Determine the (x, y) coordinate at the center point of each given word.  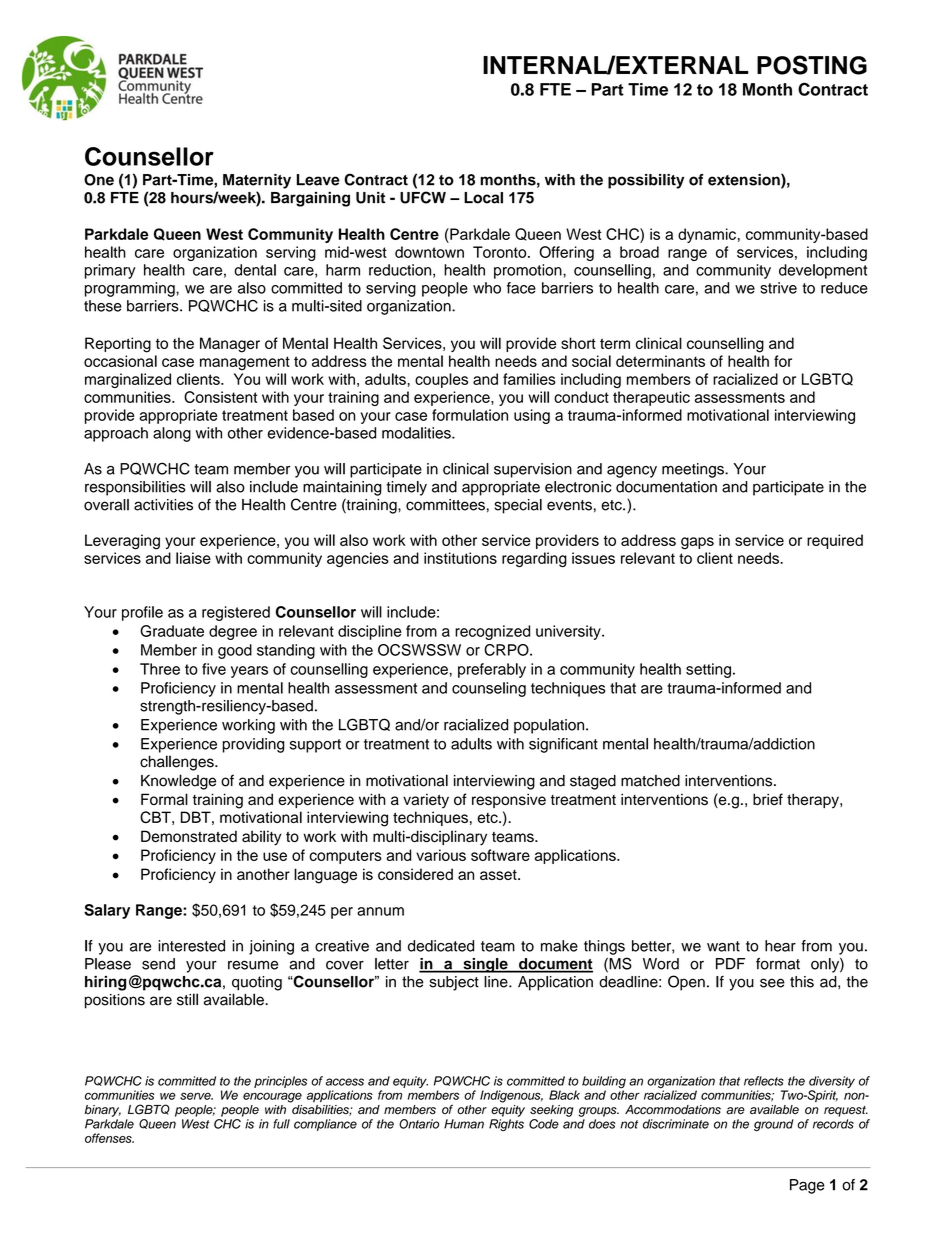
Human (464, 1124)
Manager (230, 345)
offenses (109, 1138)
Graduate (172, 631)
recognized (492, 632)
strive (778, 288)
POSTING (812, 65)
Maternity (257, 181)
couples (441, 380)
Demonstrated (189, 836)
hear (780, 946)
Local (483, 198)
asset (499, 874)
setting (708, 670)
